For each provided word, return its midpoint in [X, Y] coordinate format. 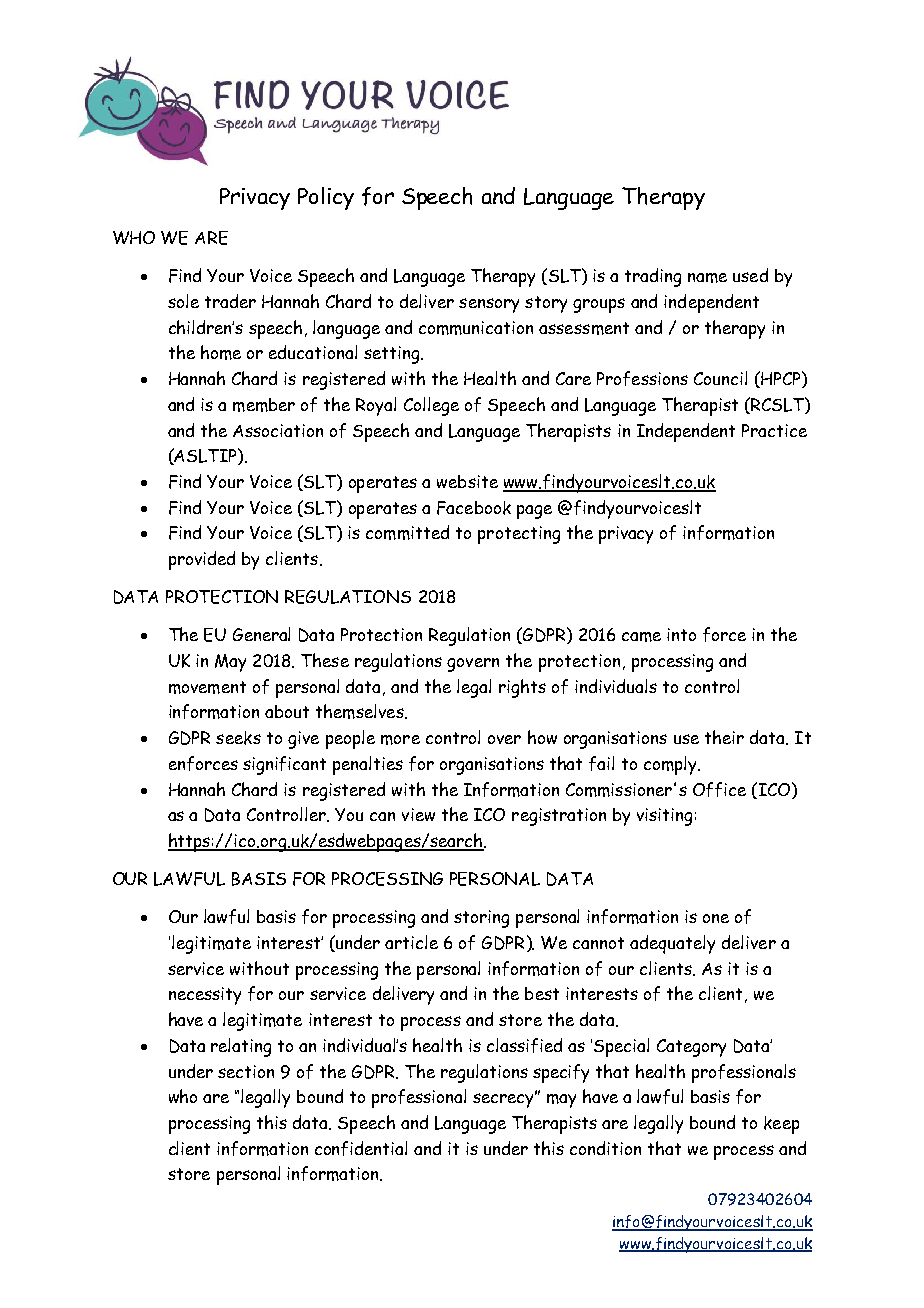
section [246, 1071]
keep [781, 1125]
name [707, 278]
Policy [326, 198]
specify [561, 1073]
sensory [489, 305]
